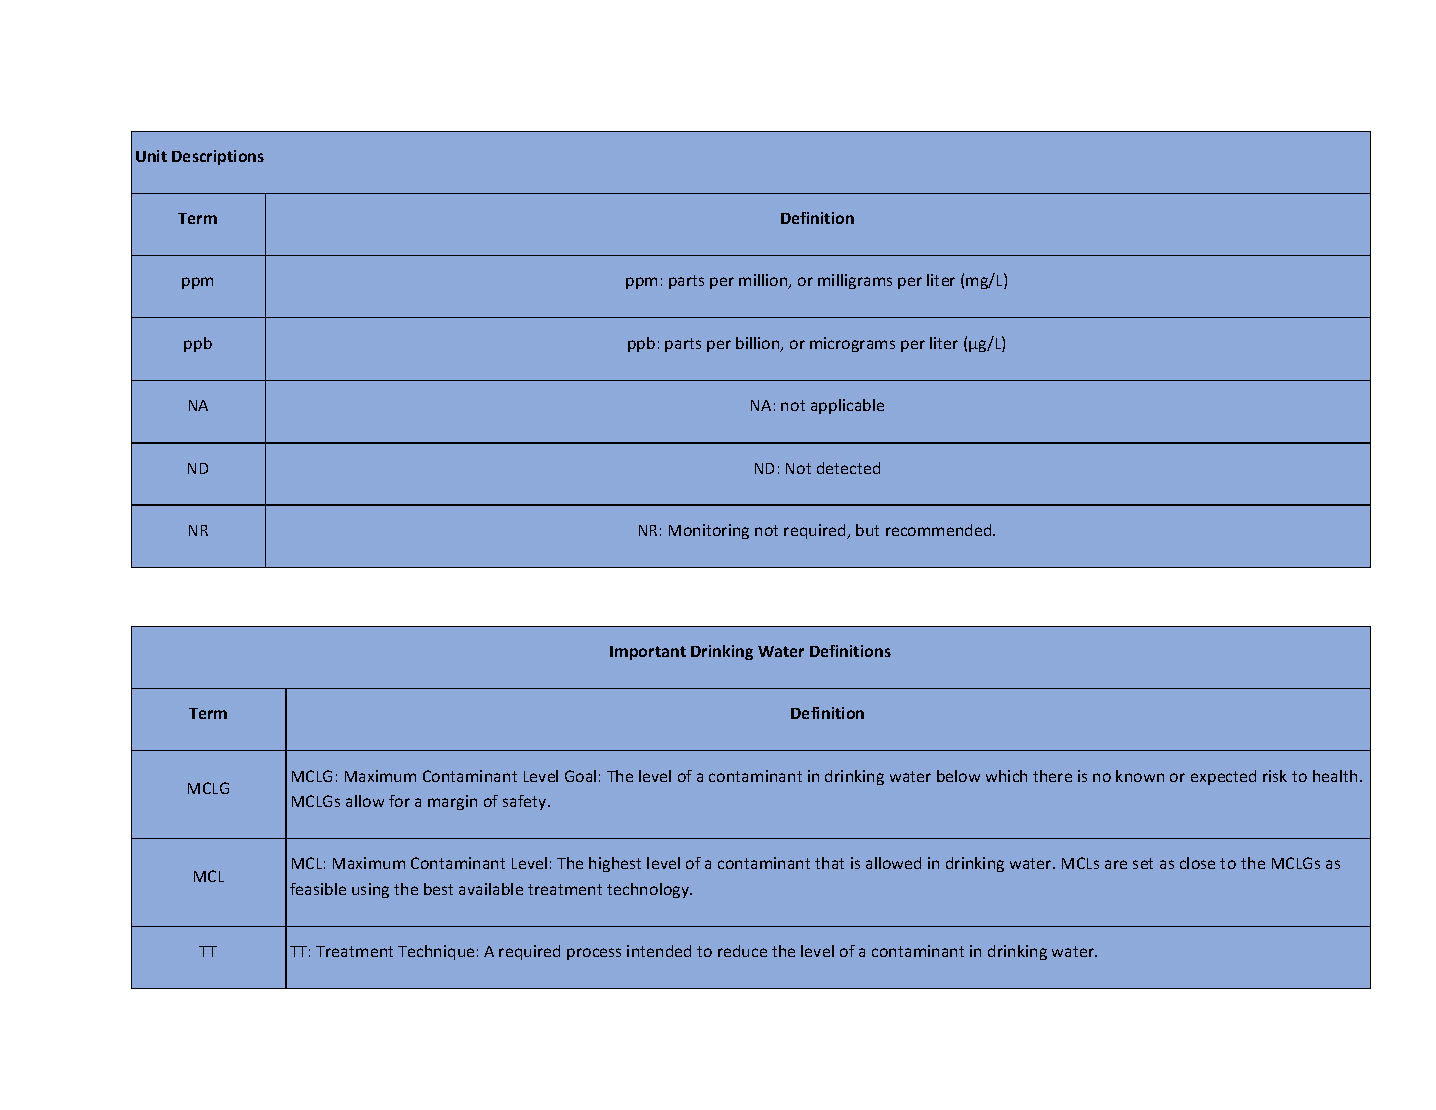 This document has width=1436, height=1110. What do you see at coordinates (318, 889) in the document?
I see `feasible` at bounding box center [318, 889].
